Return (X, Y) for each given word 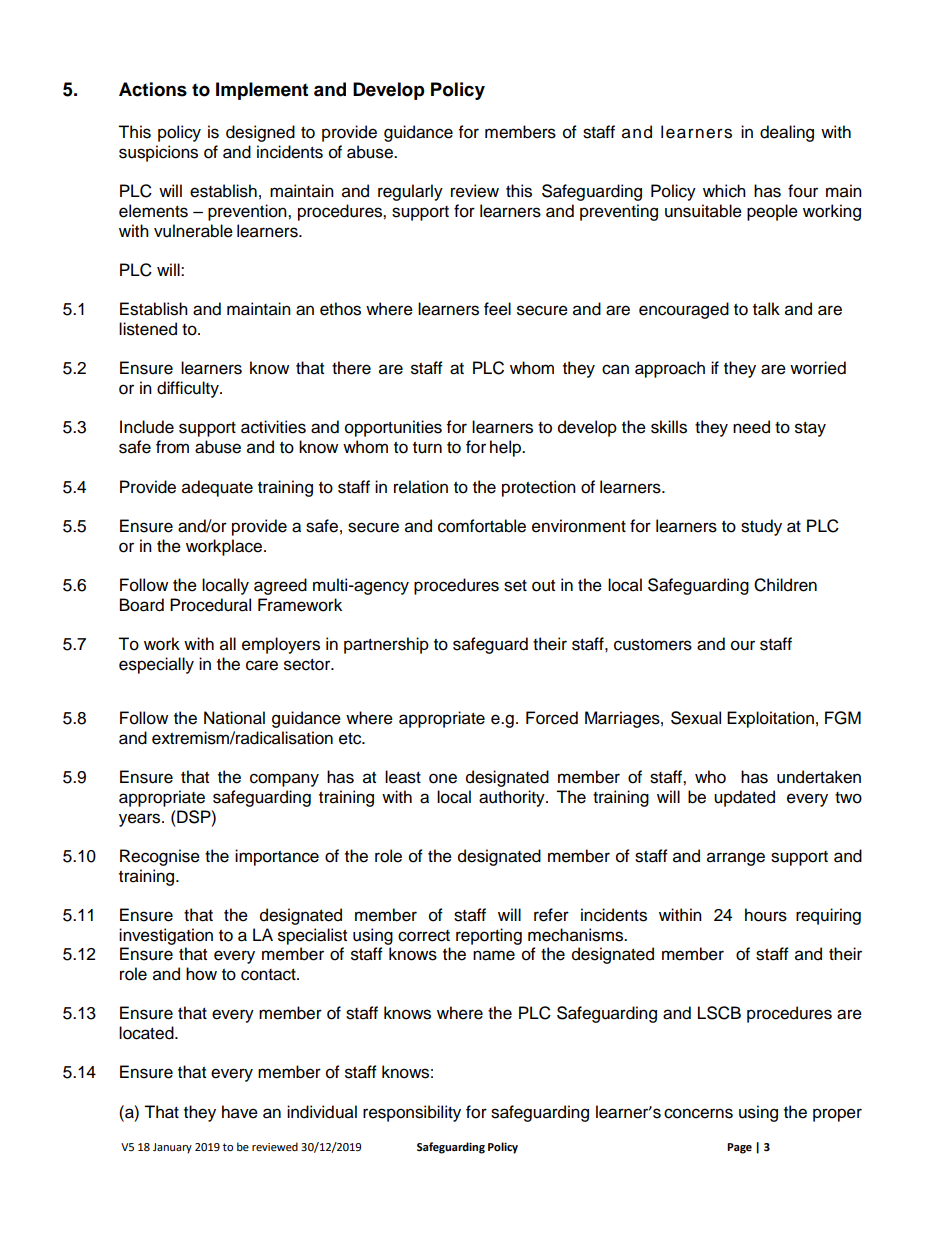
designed (260, 133)
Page (739, 1148)
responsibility (412, 1113)
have (240, 1112)
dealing (787, 133)
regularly (410, 192)
